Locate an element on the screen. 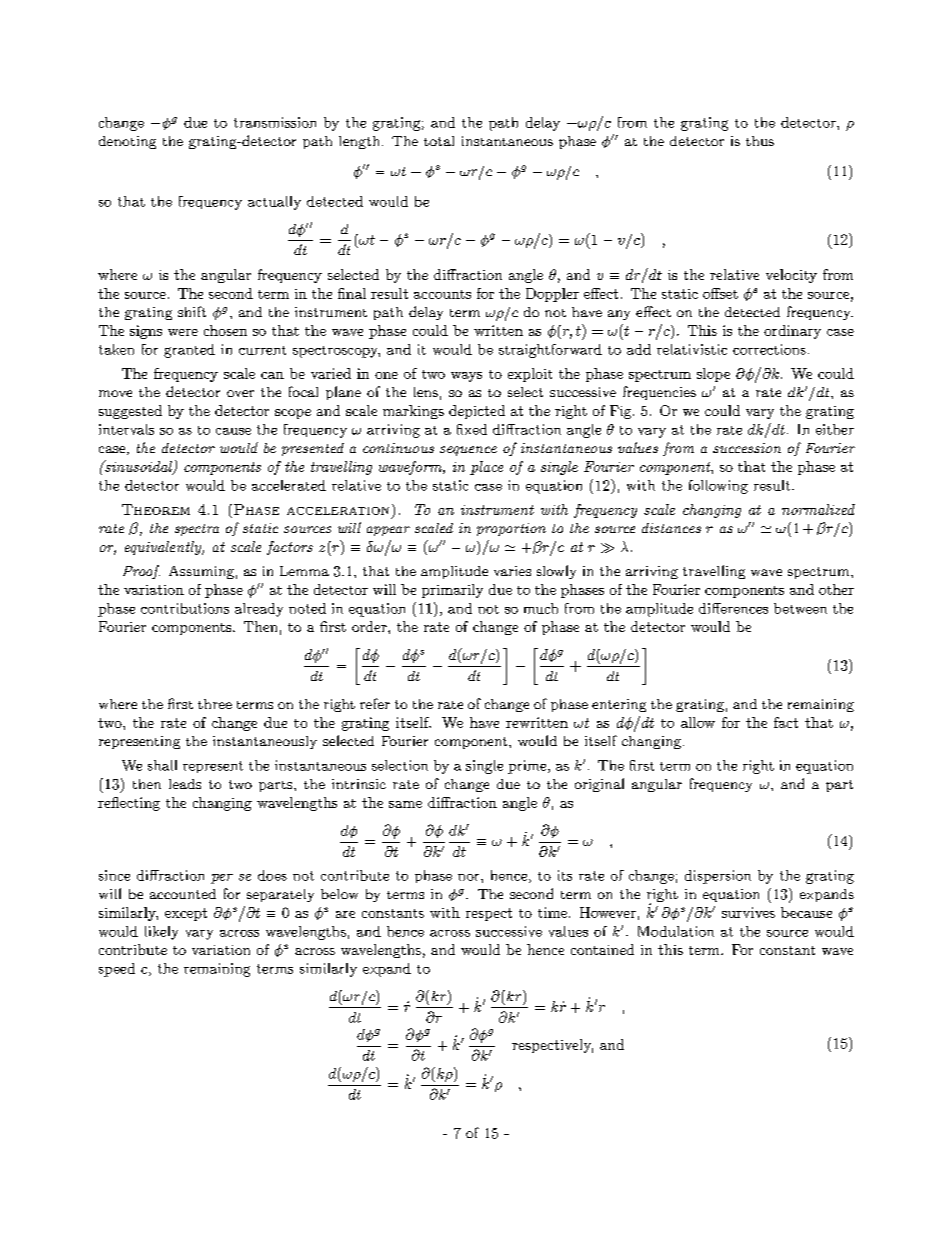  likely is located at coordinates (161, 933).
